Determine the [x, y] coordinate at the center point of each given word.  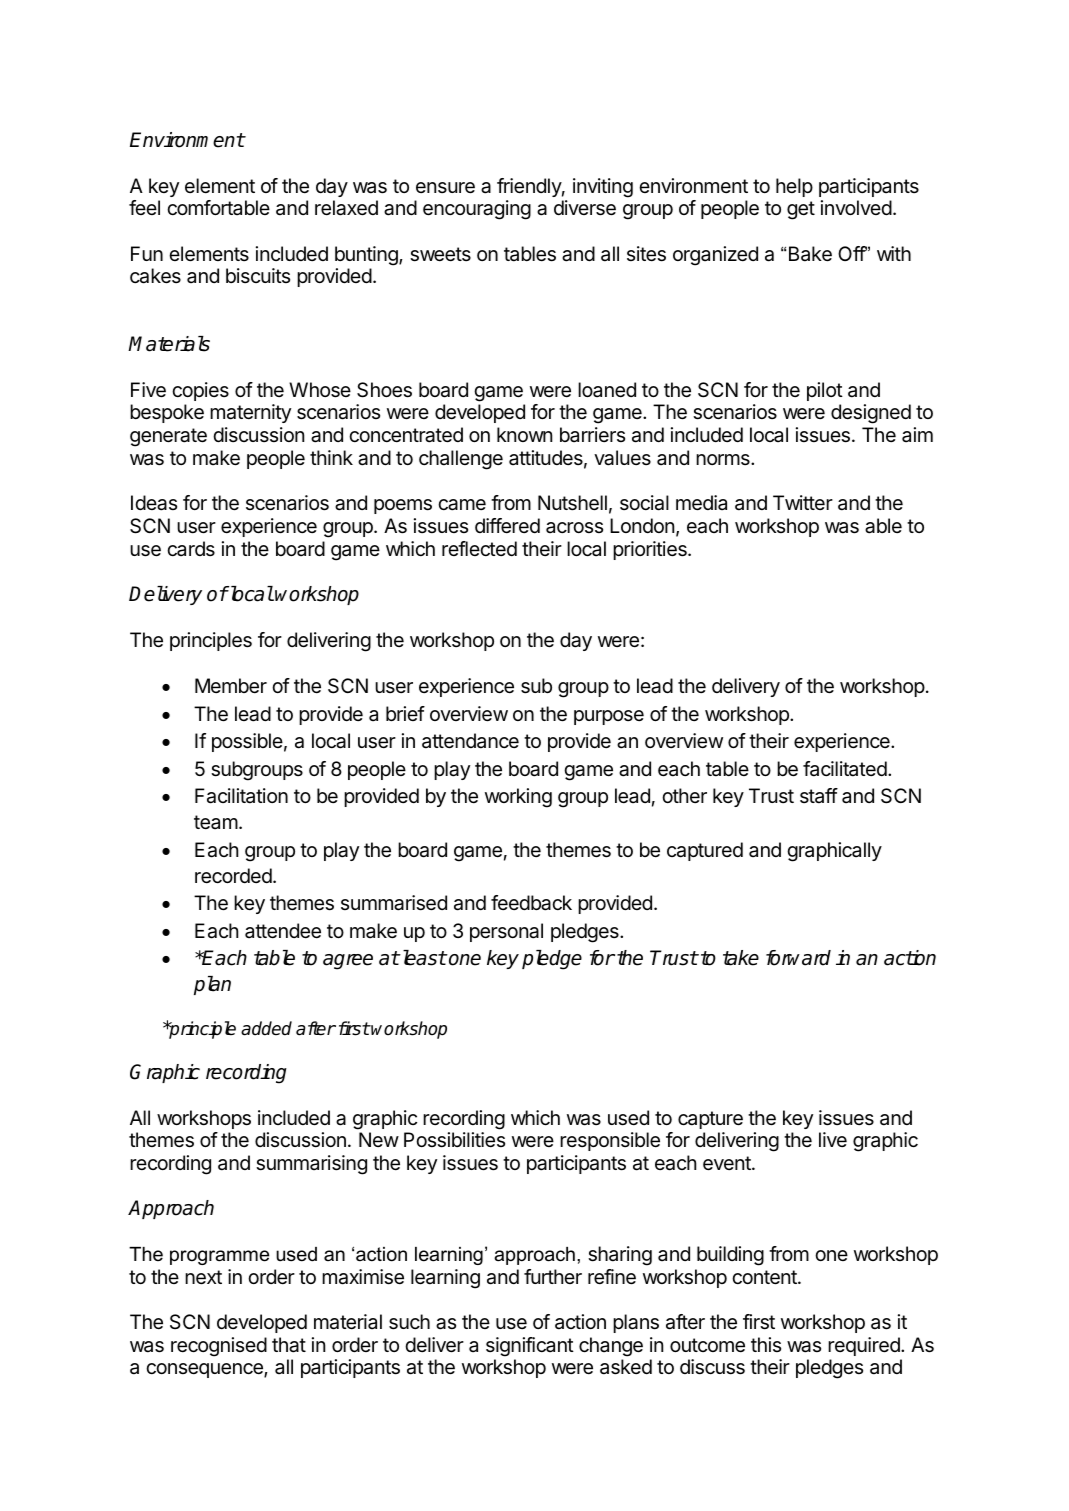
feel [144, 207]
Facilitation [241, 796]
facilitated [845, 769]
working [518, 798]
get [801, 210]
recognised [219, 1347]
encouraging [477, 210]
